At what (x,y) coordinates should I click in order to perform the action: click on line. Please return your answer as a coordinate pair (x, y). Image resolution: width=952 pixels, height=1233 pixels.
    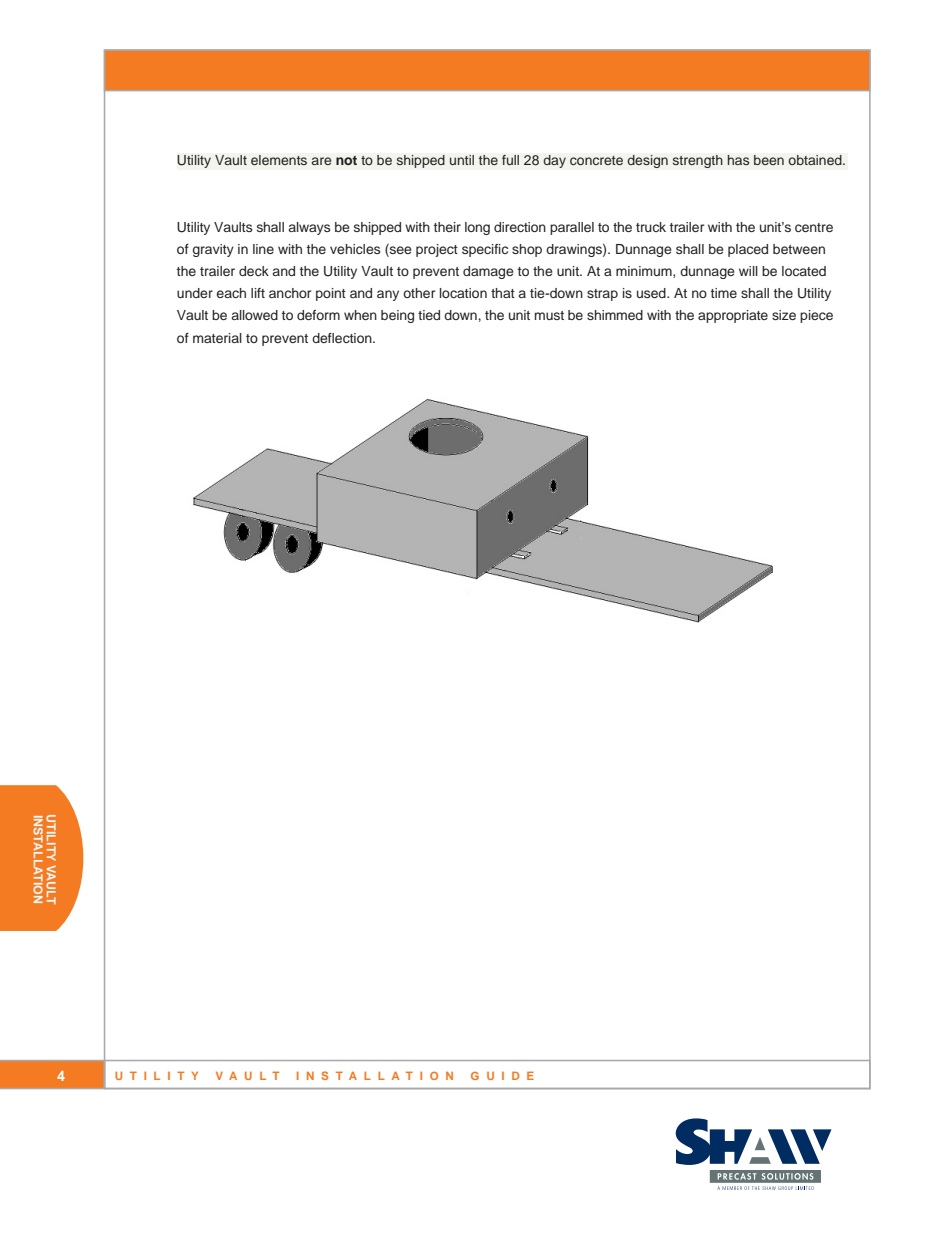
    Looking at the image, I should click on (263, 249).
